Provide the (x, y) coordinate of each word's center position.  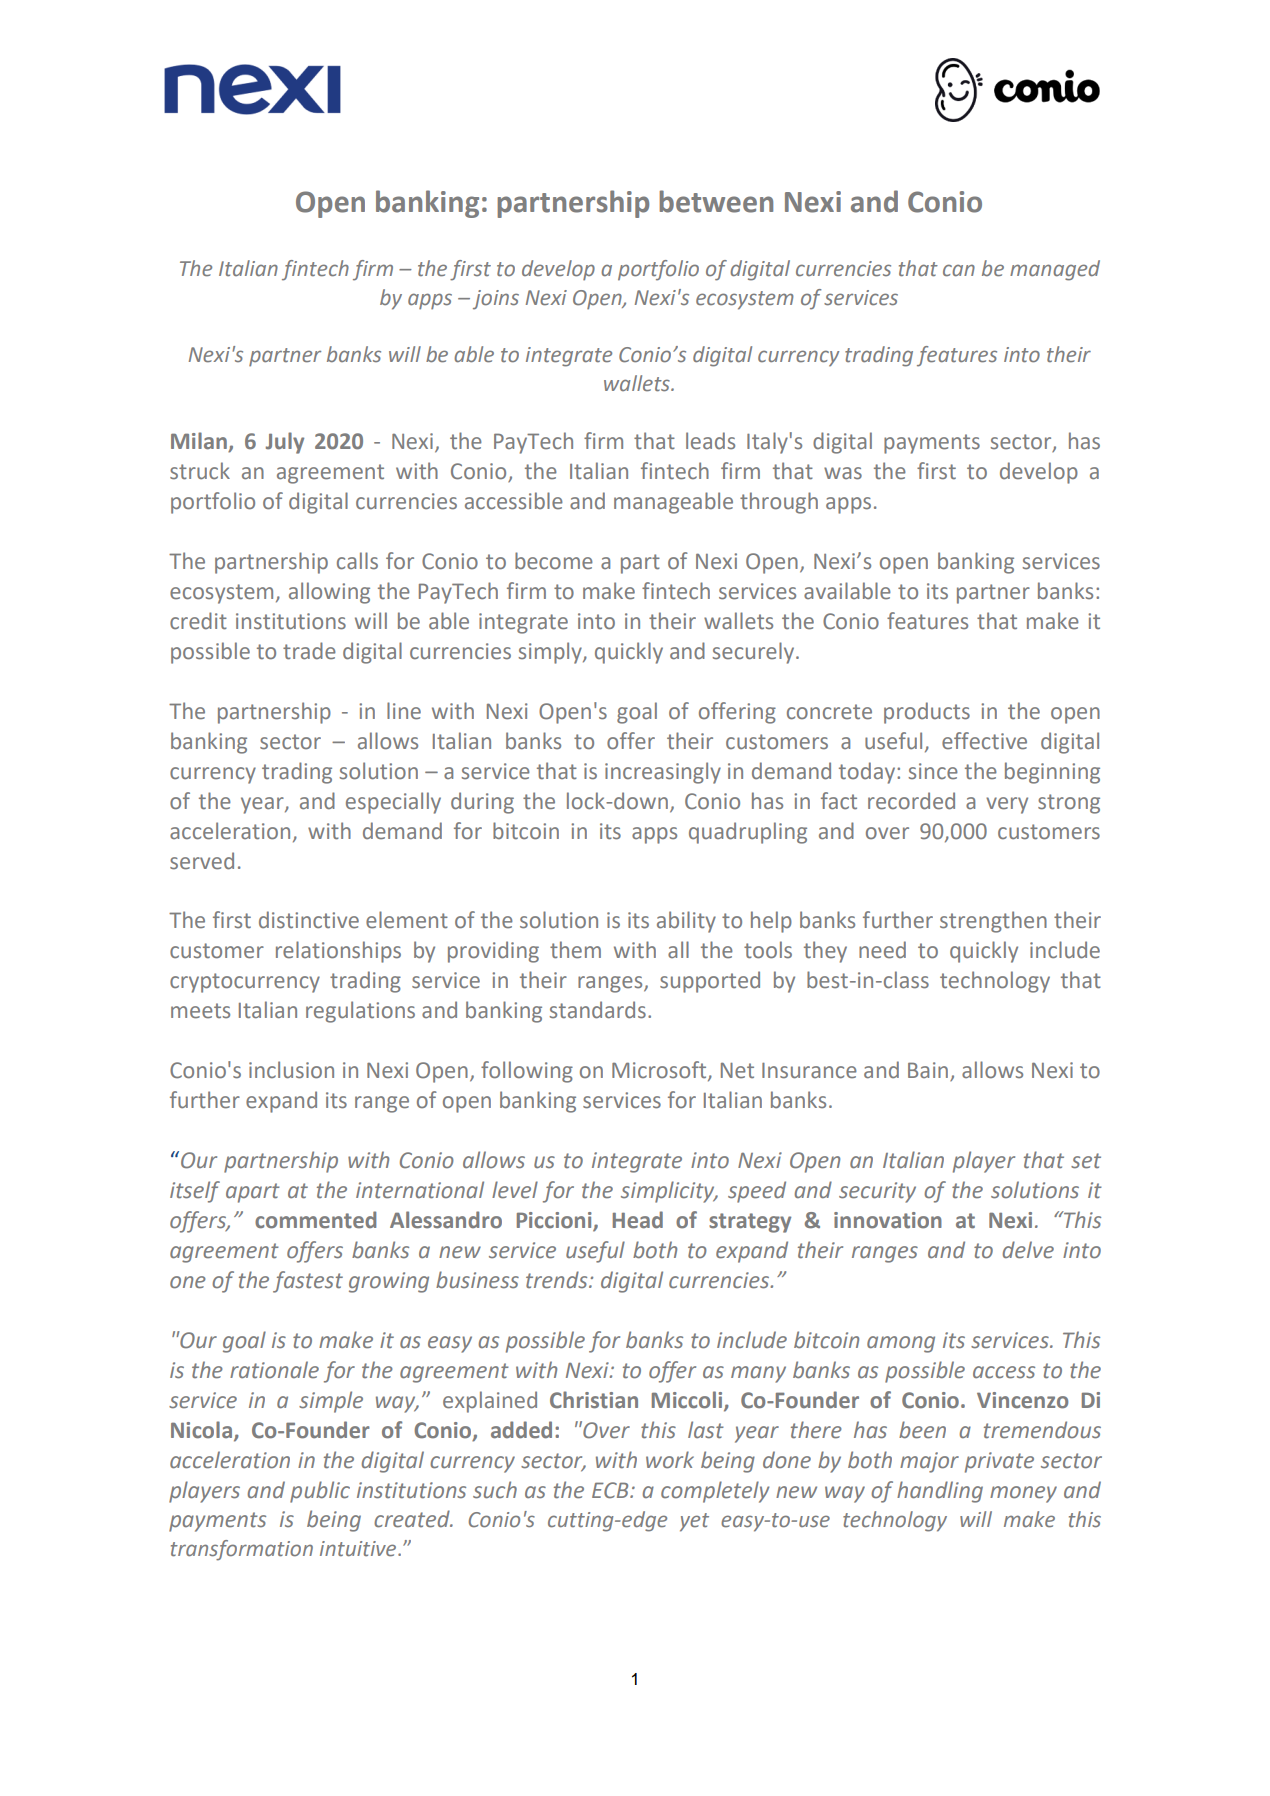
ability (686, 922)
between (716, 201)
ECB (611, 1490)
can (959, 270)
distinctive (309, 920)
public (320, 1492)
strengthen (993, 922)
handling (940, 1492)
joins (496, 300)
